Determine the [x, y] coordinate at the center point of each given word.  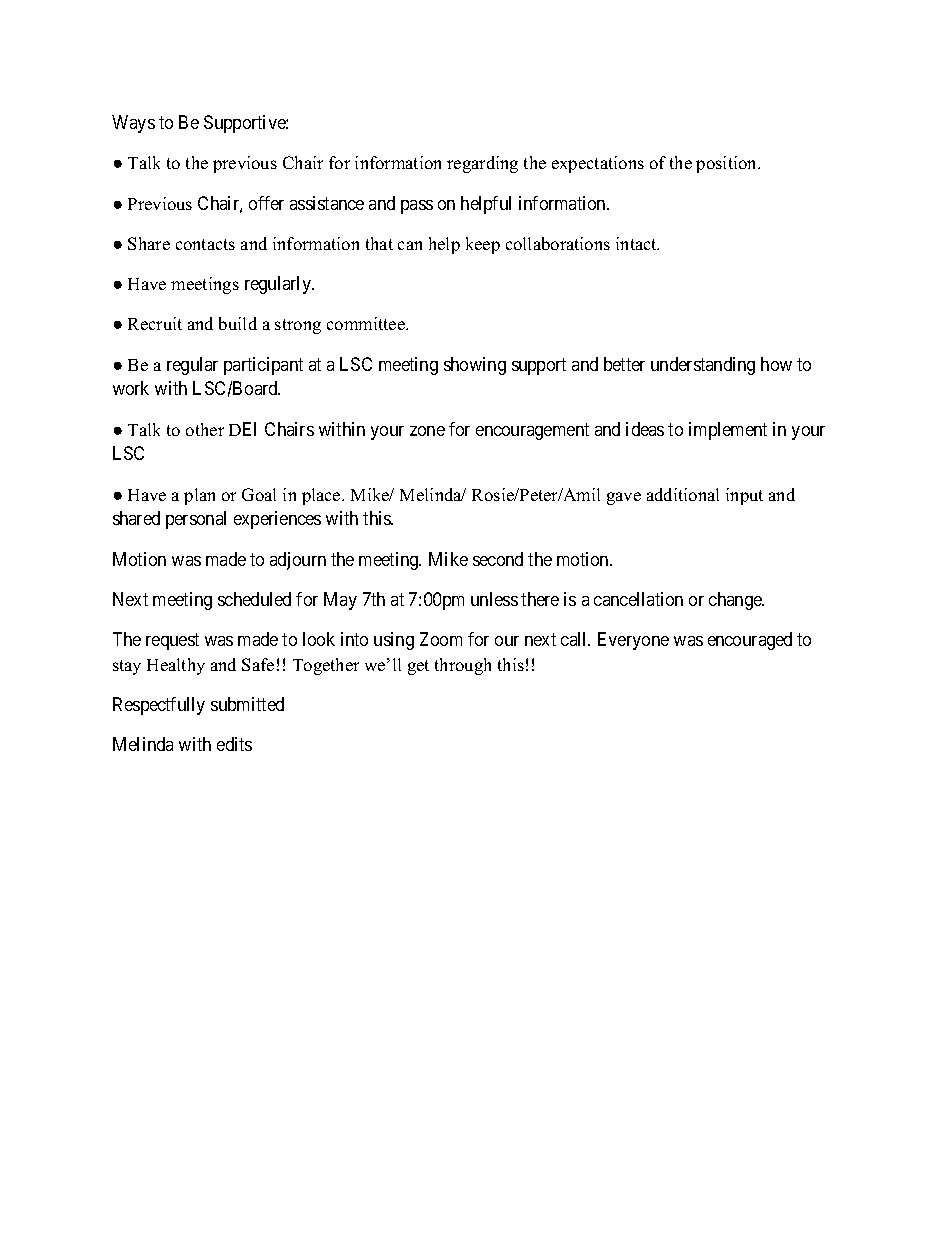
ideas [645, 429]
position [728, 164]
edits [234, 744]
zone [427, 431]
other [205, 429]
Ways [133, 124]
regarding [482, 164]
